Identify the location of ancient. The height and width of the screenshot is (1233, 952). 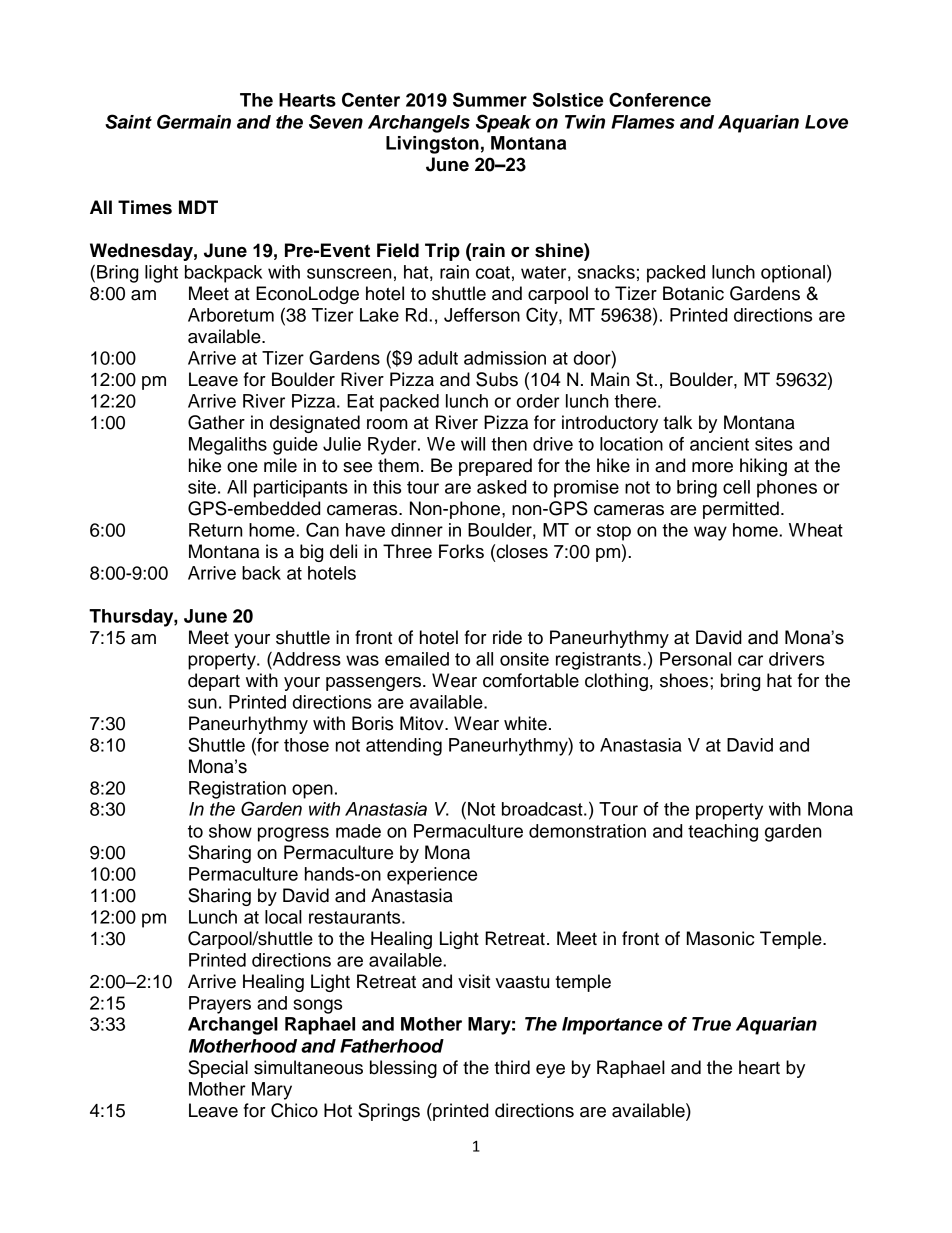
(719, 444).
